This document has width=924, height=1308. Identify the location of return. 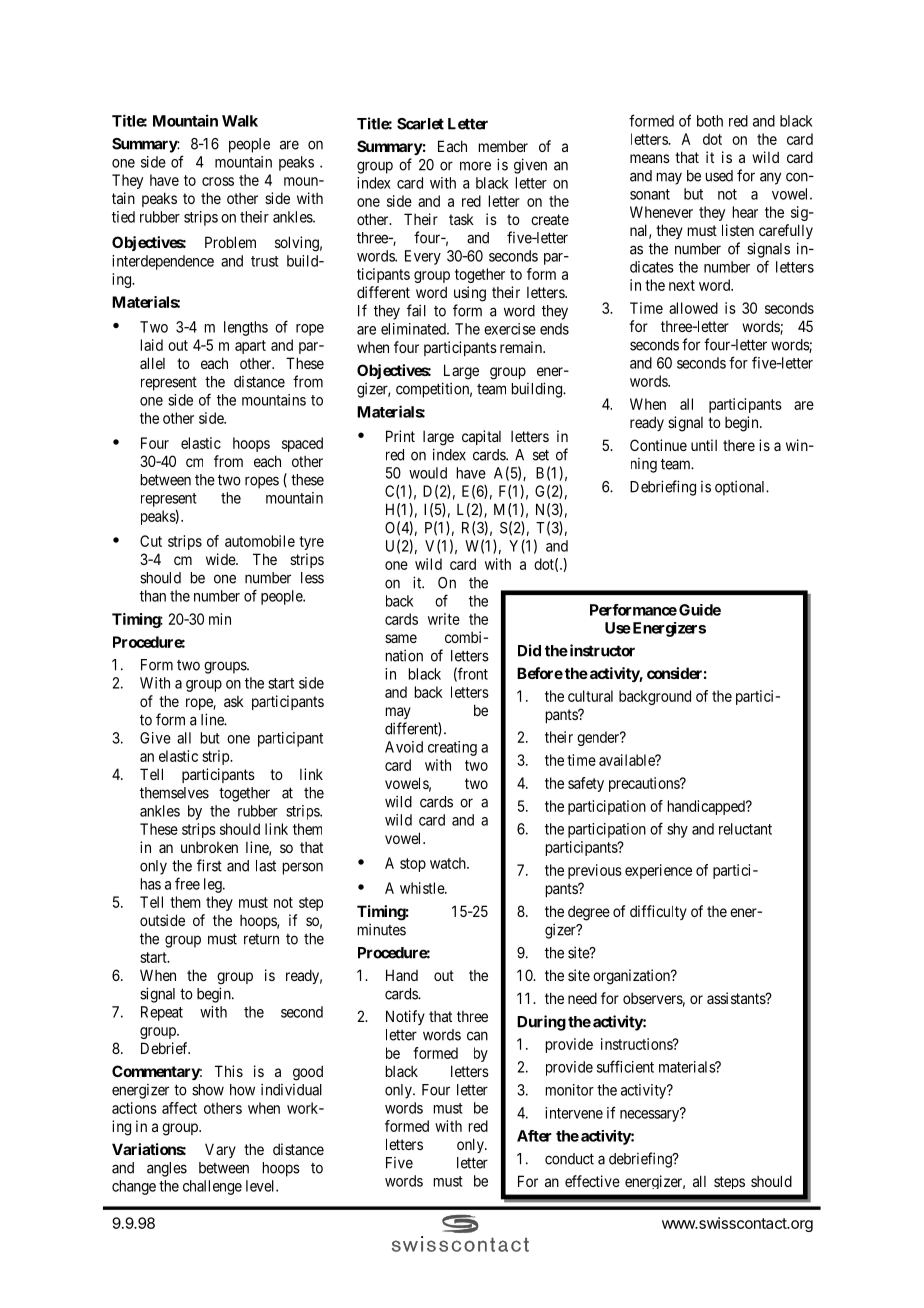
(261, 939).
